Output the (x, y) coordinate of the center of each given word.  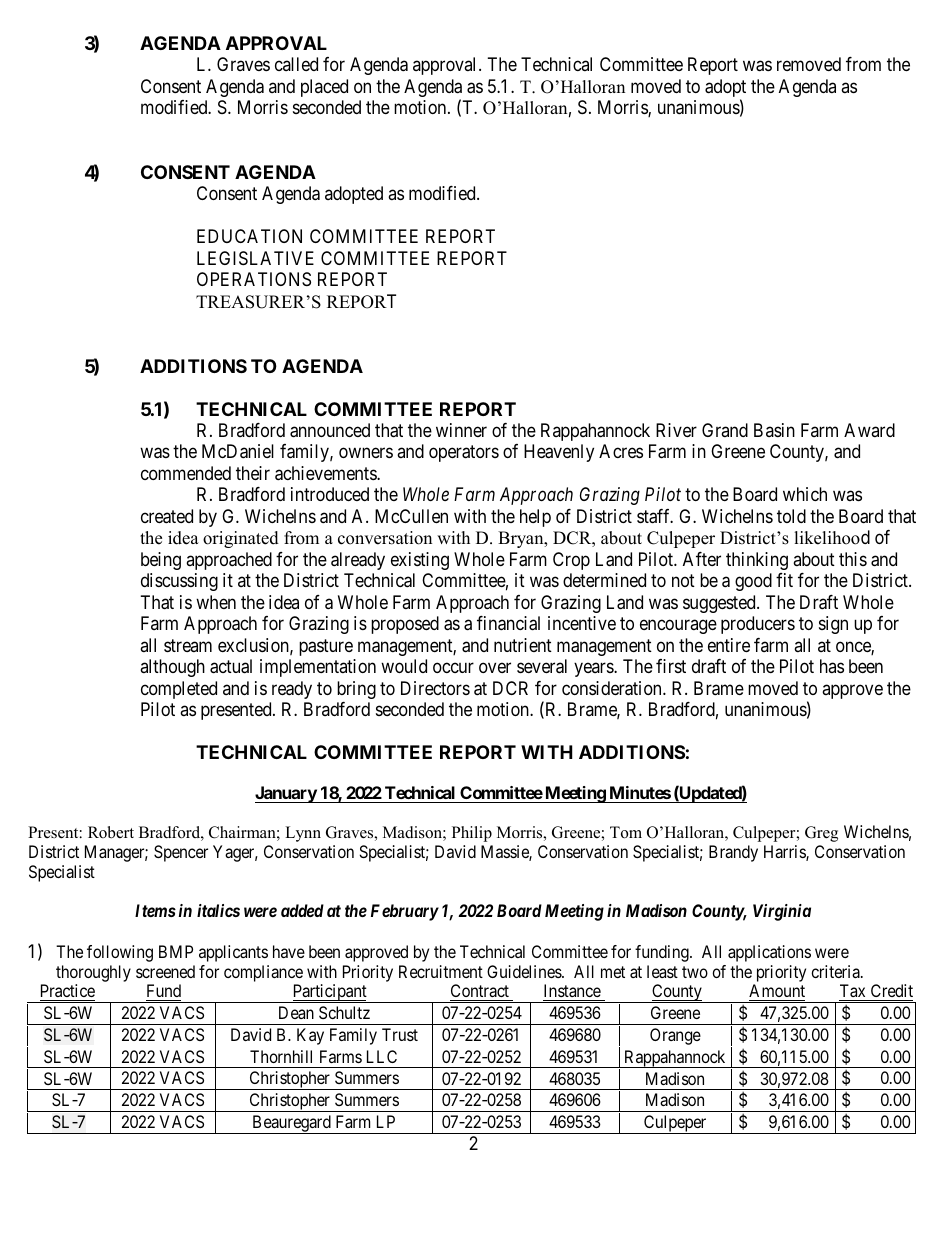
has (832, 666)
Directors (435, 688)
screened (165, 971)
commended (186, 473)
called (296, 64)
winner (461, 430)
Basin (774, 430)
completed (179, 690)
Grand (725, 430)
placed (324, 88)
